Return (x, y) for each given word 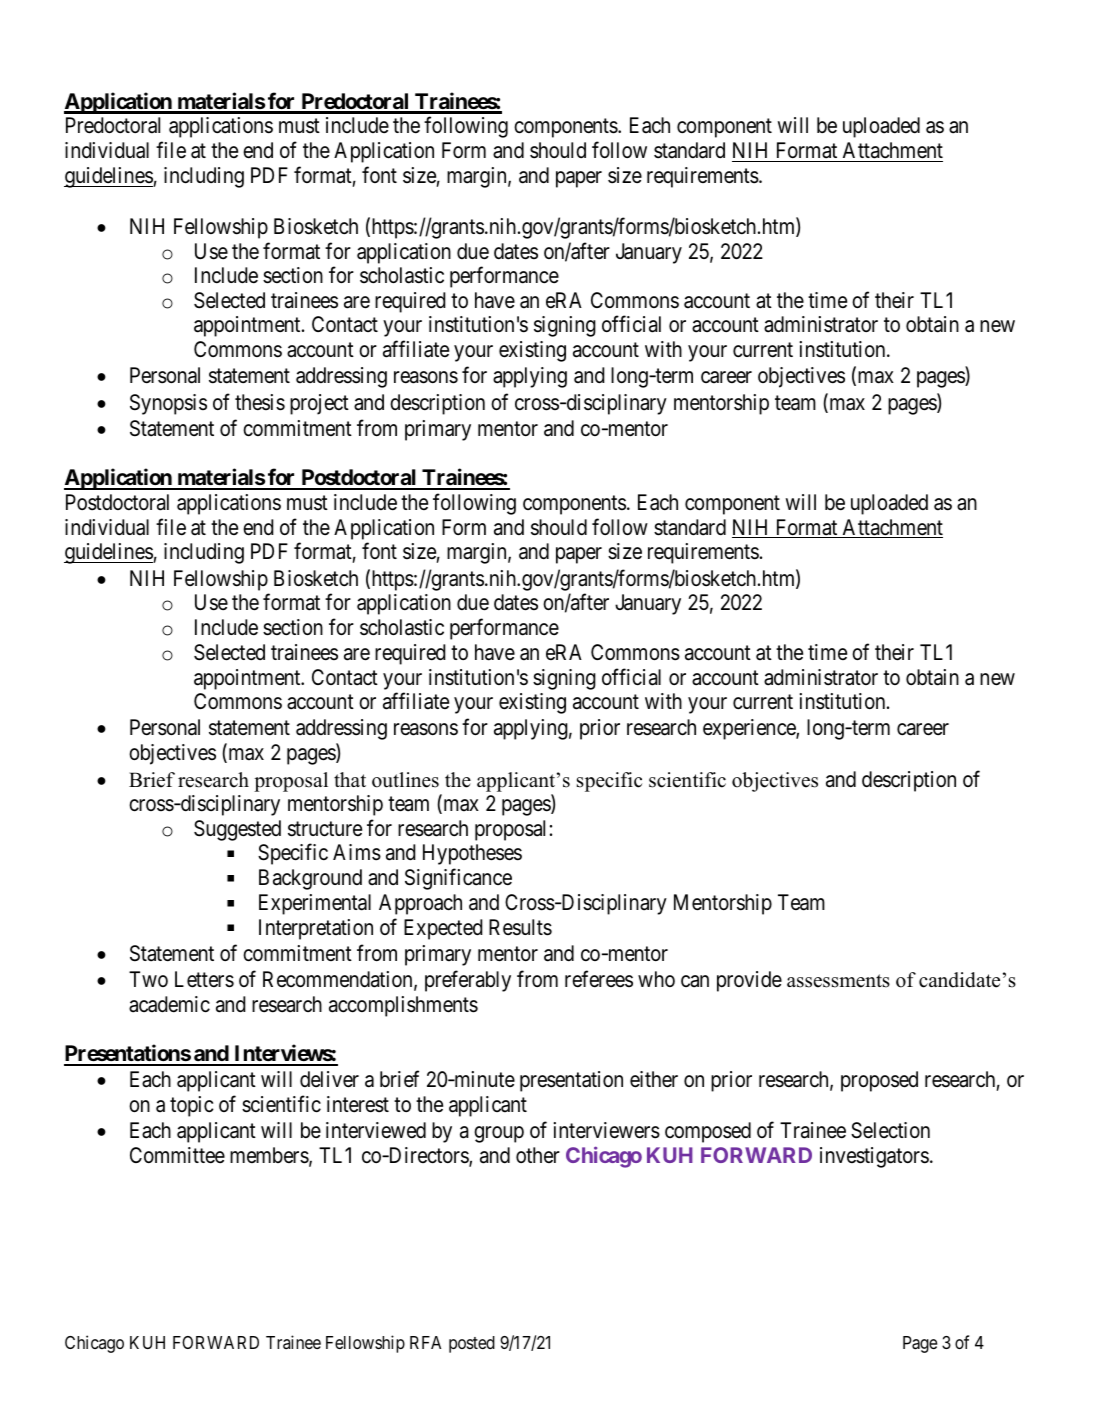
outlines (405, 780)
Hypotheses (472, 854)
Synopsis (168, 404)
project (319, 404)
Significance (458, 879)
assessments (838, 981)
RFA (425, 1342)
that (350, 779)
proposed (879, 1081)
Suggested (237, 830)
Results (520, 927)
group (499, 1134)
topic (192, 1106)
